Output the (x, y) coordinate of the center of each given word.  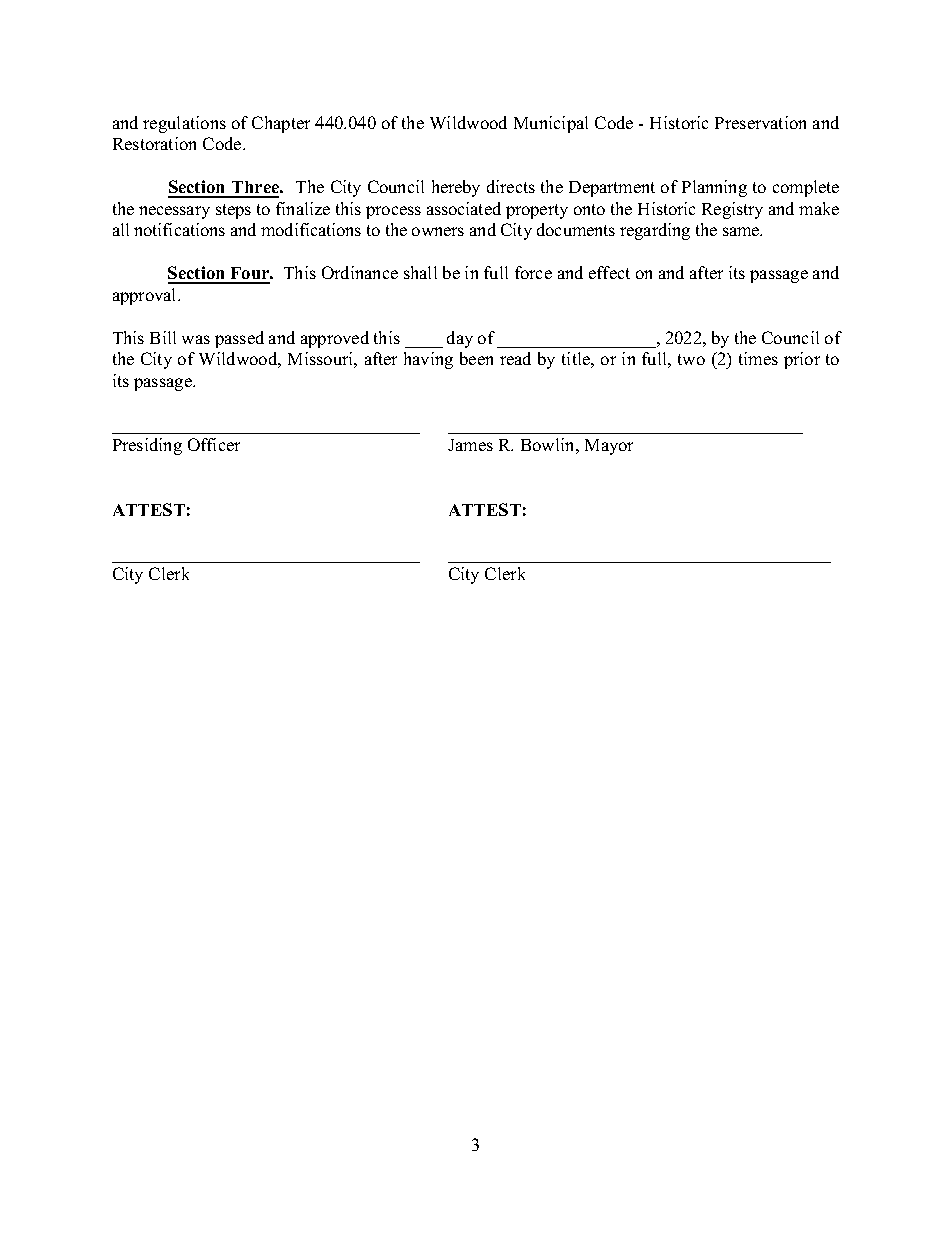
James (470, 445)
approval (146, 296)
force (533, 272)
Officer (214, 444)
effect (609, 272)
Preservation (760, 122)
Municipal (551, 124)
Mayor (609, 447)
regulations (184, 124)
